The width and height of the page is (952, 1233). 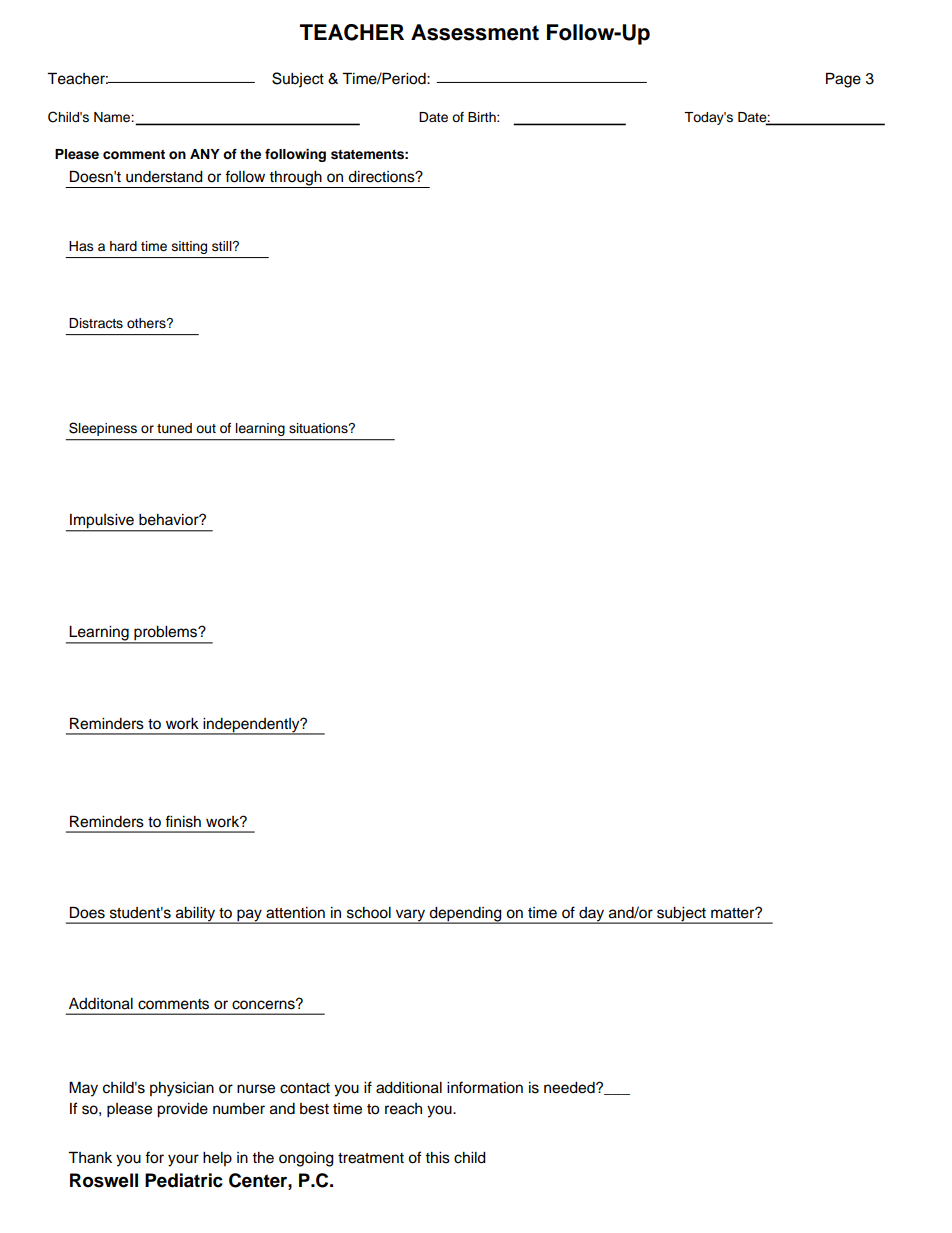 What do you see at coordinates (206, 428) in the page?
I see `out` at bounding box center [206, 428].
